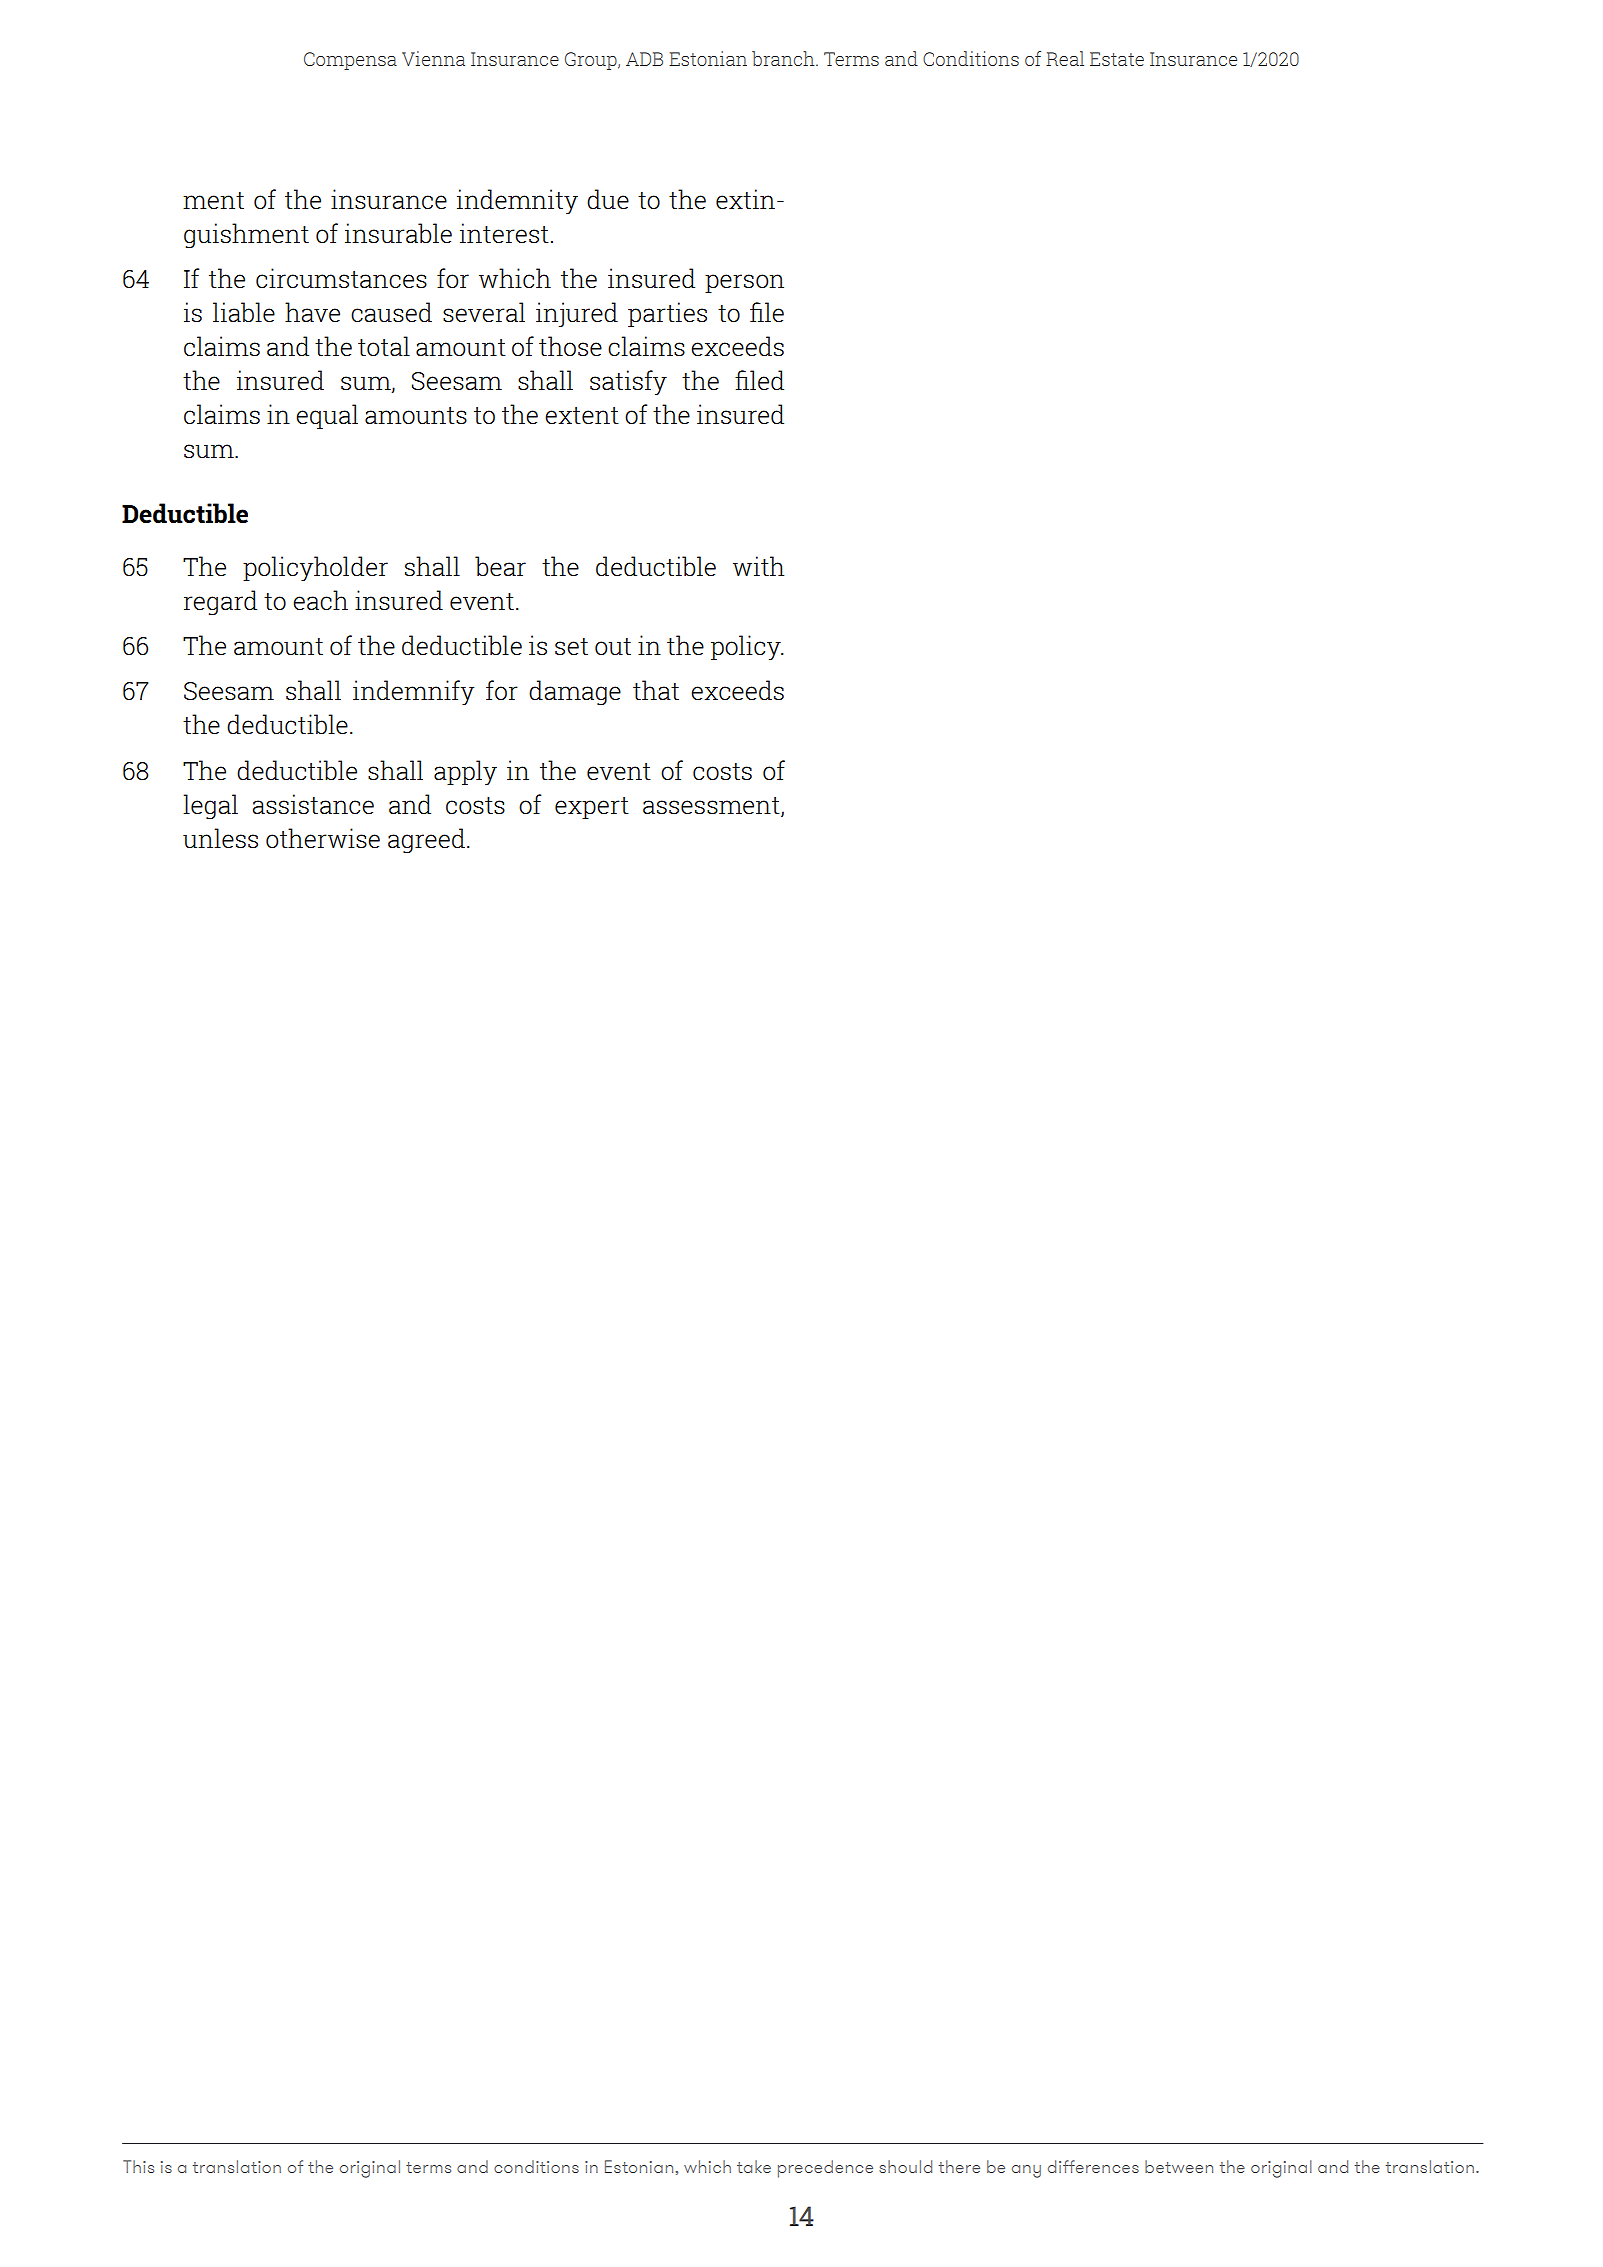 This document has height=2267, width=1603. What do you see at coordinates (327, 416) in the document?
I see `equal` at bounding box center [327, 416].
